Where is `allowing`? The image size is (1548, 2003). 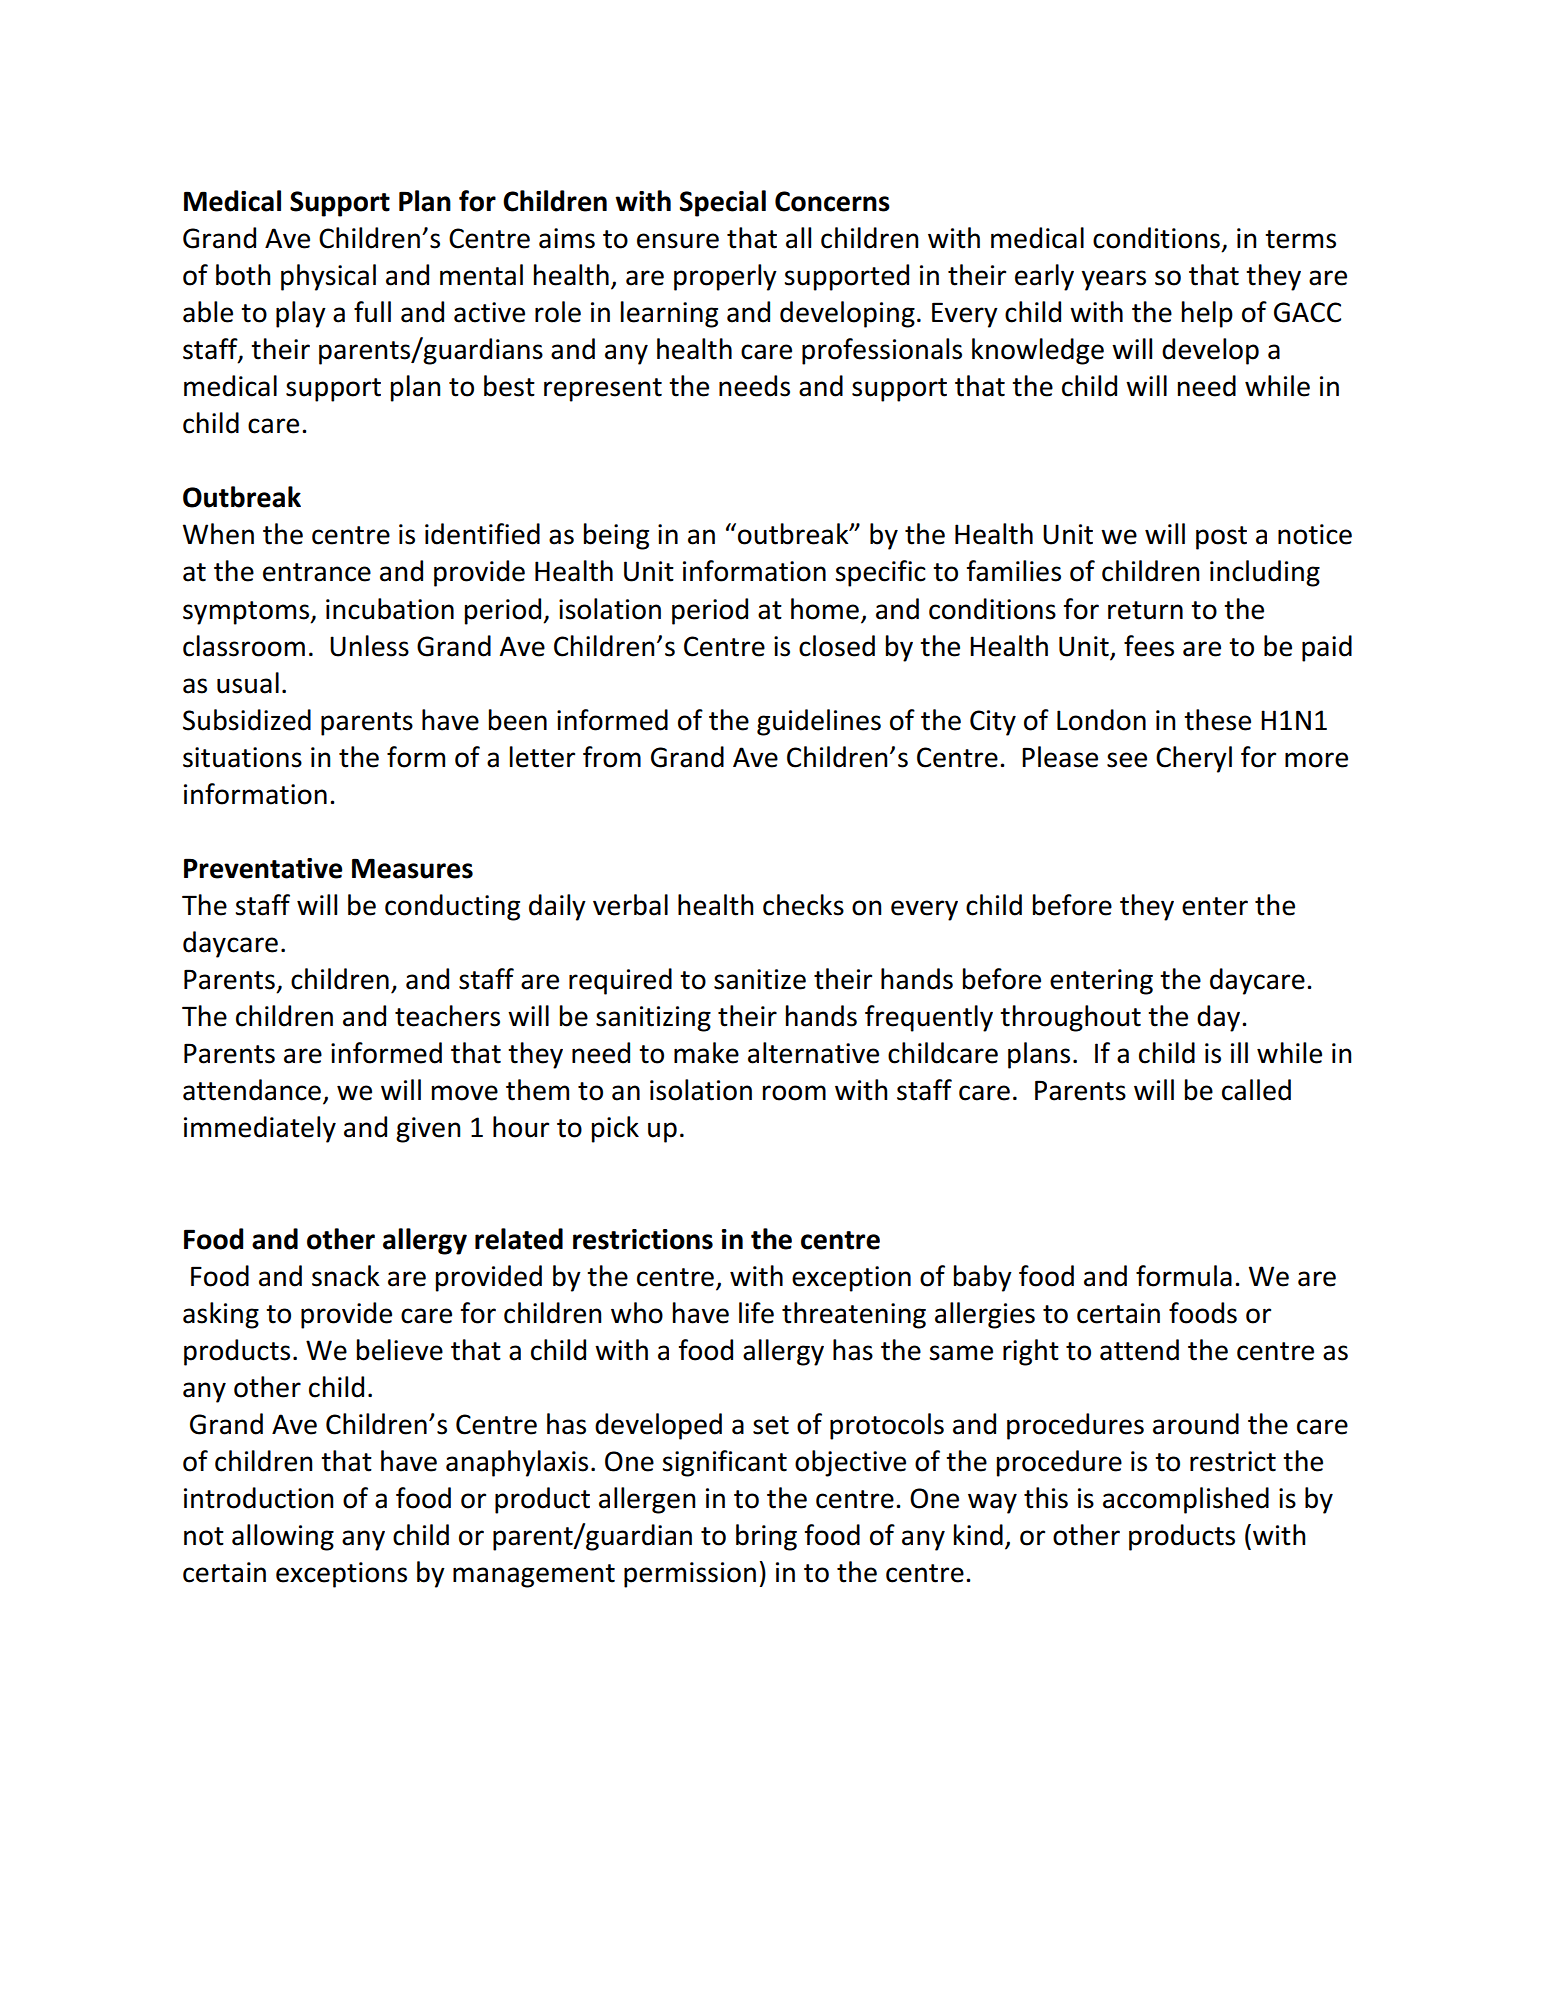
allowing is located at coordinates (283, 1537).
